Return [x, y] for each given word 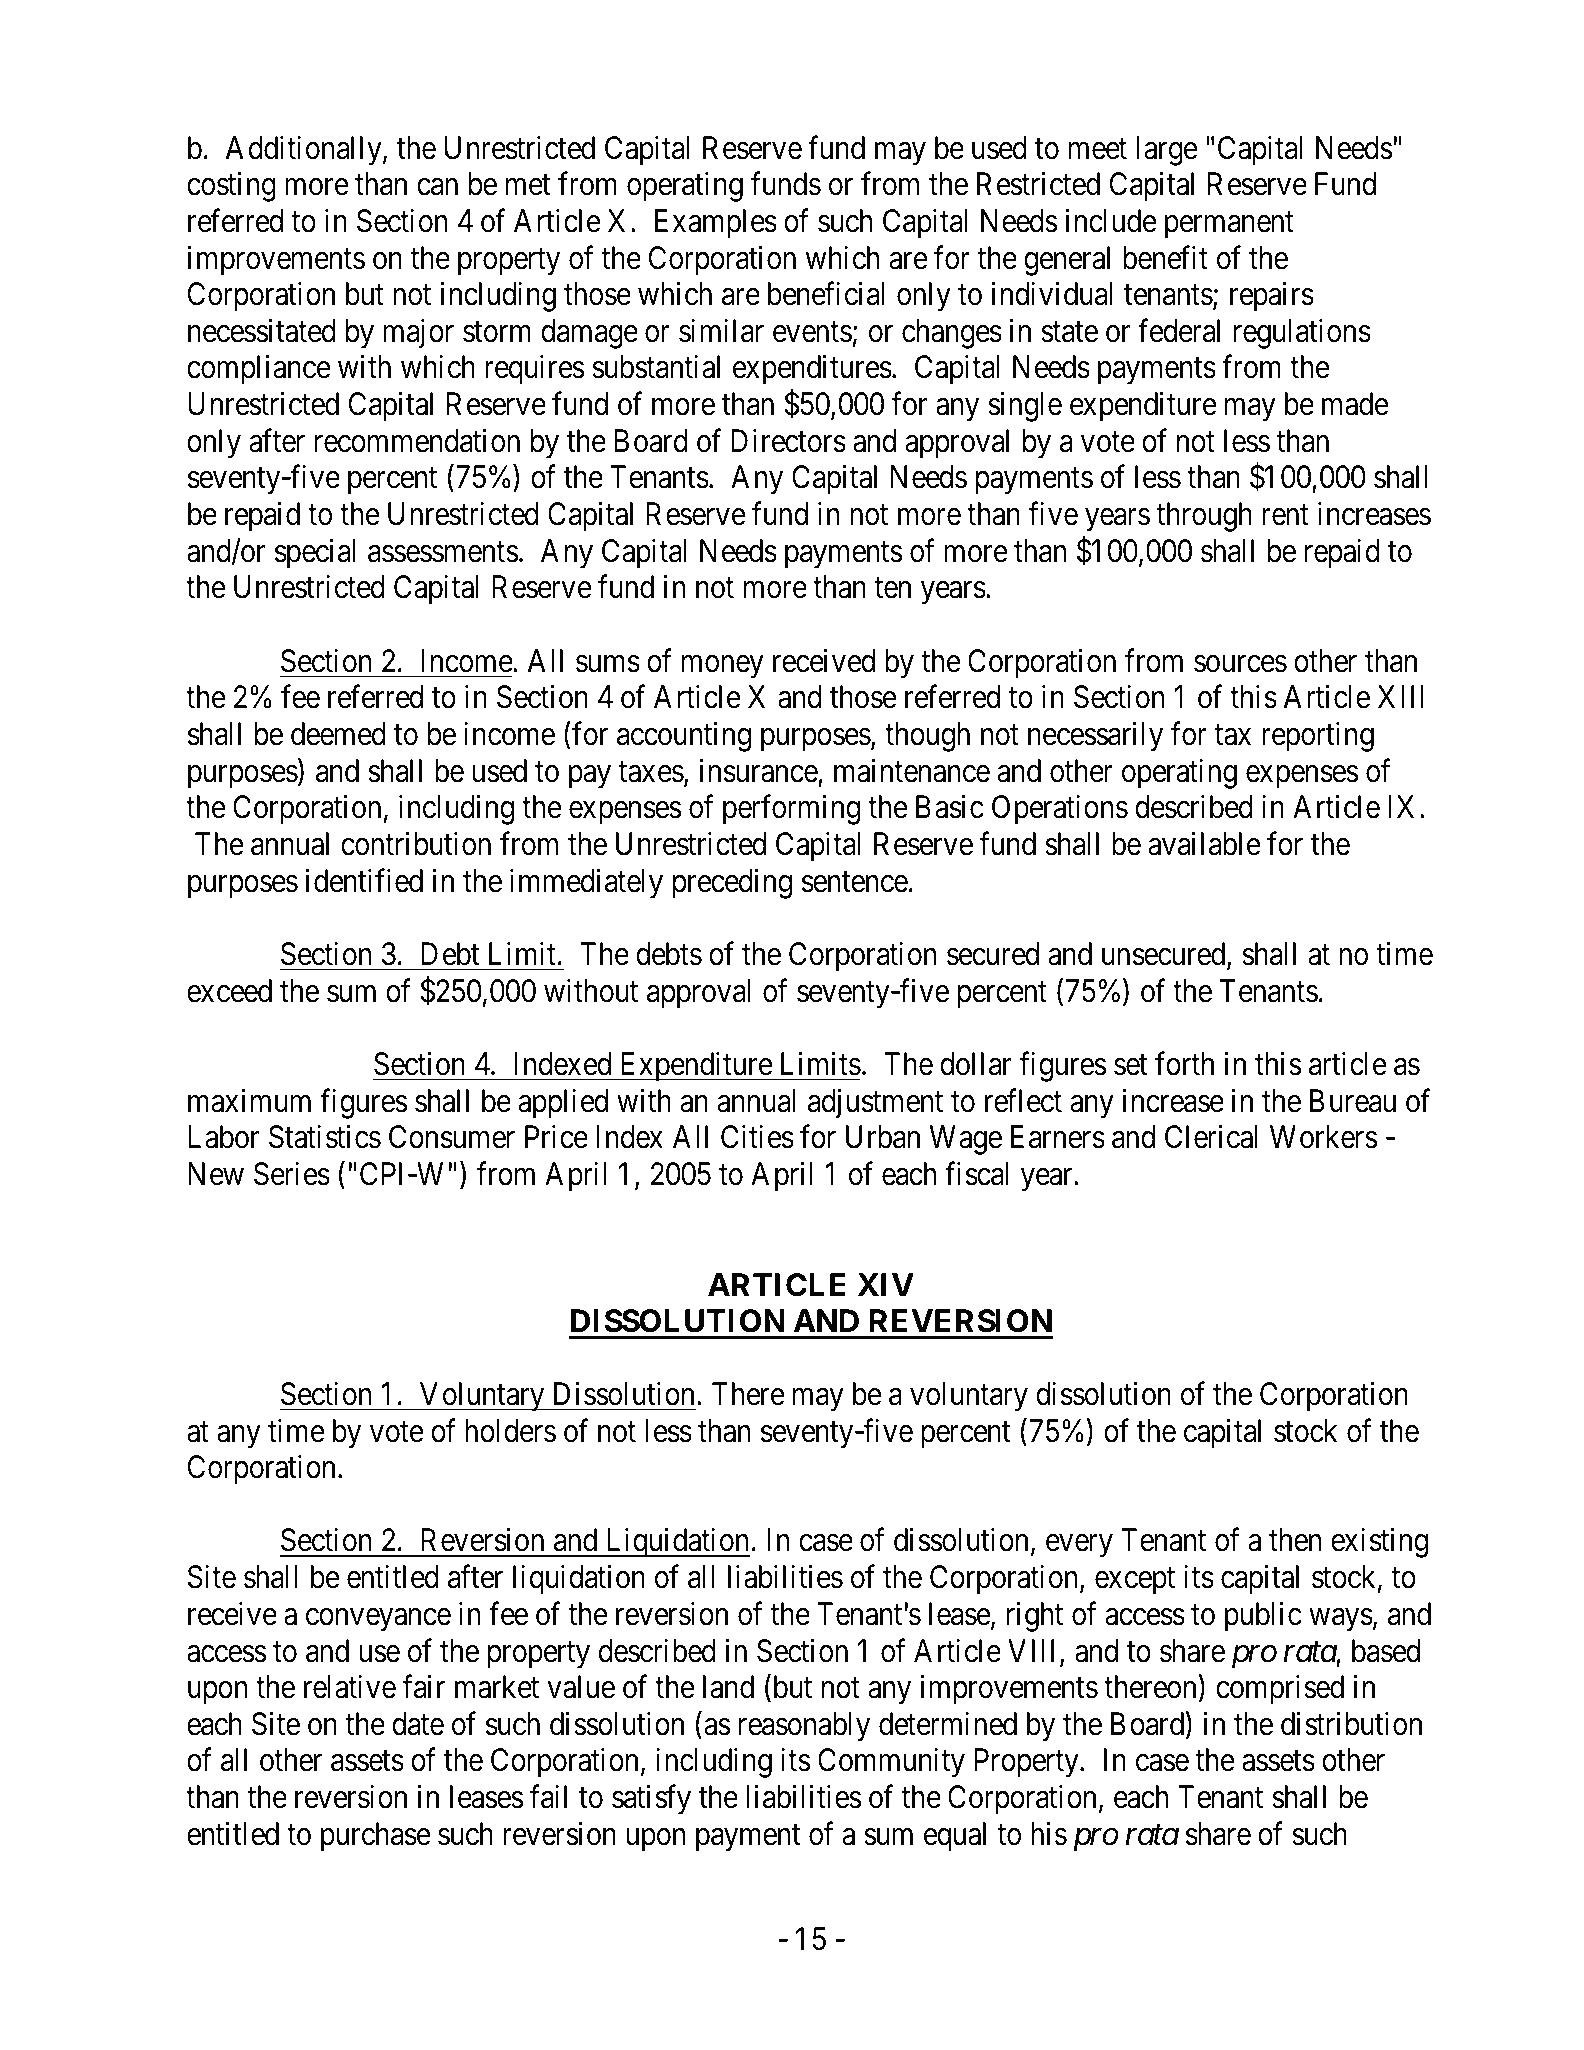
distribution [1351, 1724]
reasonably [804, 1727]
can [437, 187]
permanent [1229, 225]
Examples [716, 224]
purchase [376, 1837]
